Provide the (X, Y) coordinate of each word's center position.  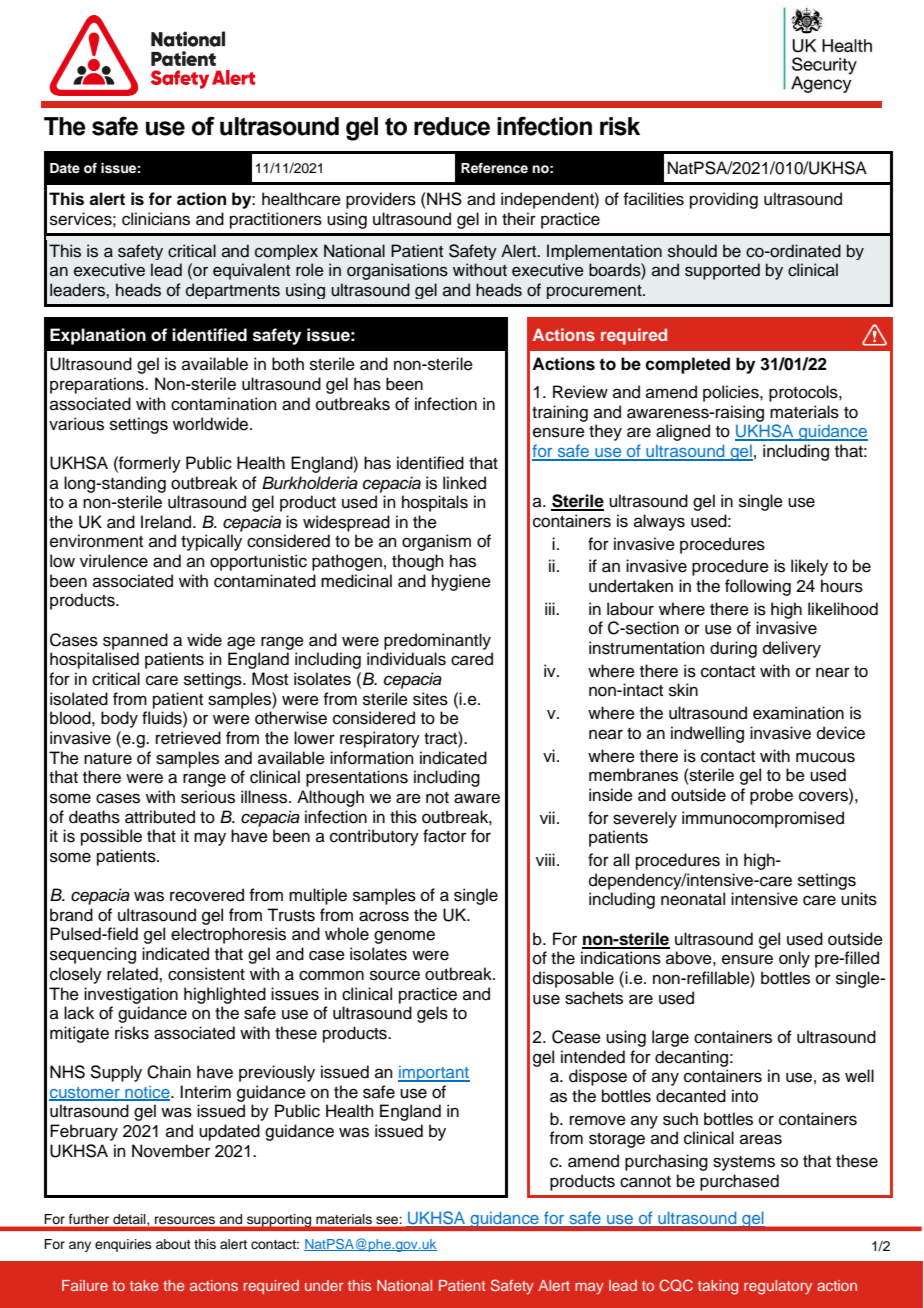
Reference (494, 168)
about (173, 1244)
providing (724, 200)
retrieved (188, 738)
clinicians (156, 219)
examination (798, 713)
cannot (645, 1182)
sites (430, 699)
